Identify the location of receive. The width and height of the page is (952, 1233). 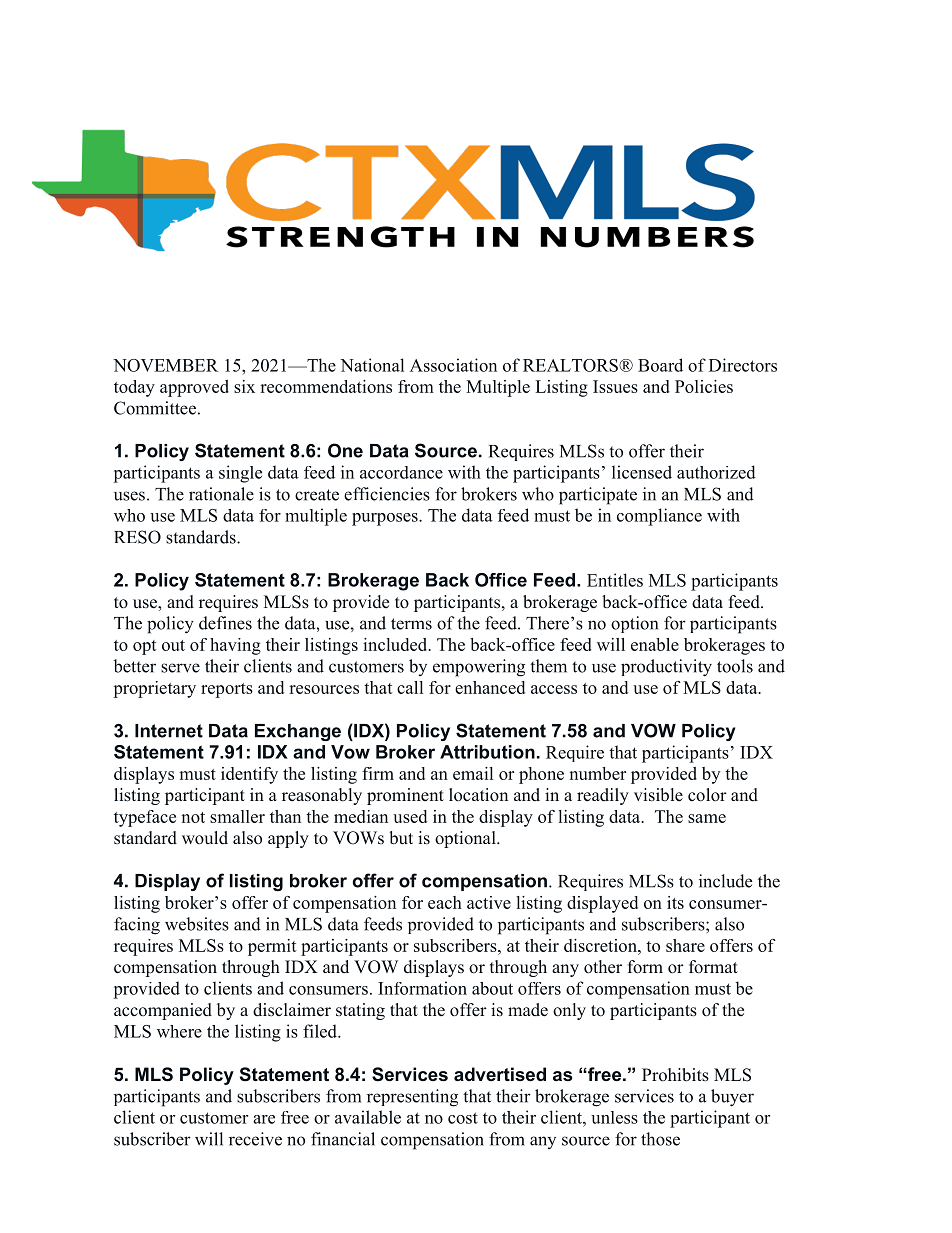
(255, 1139).
